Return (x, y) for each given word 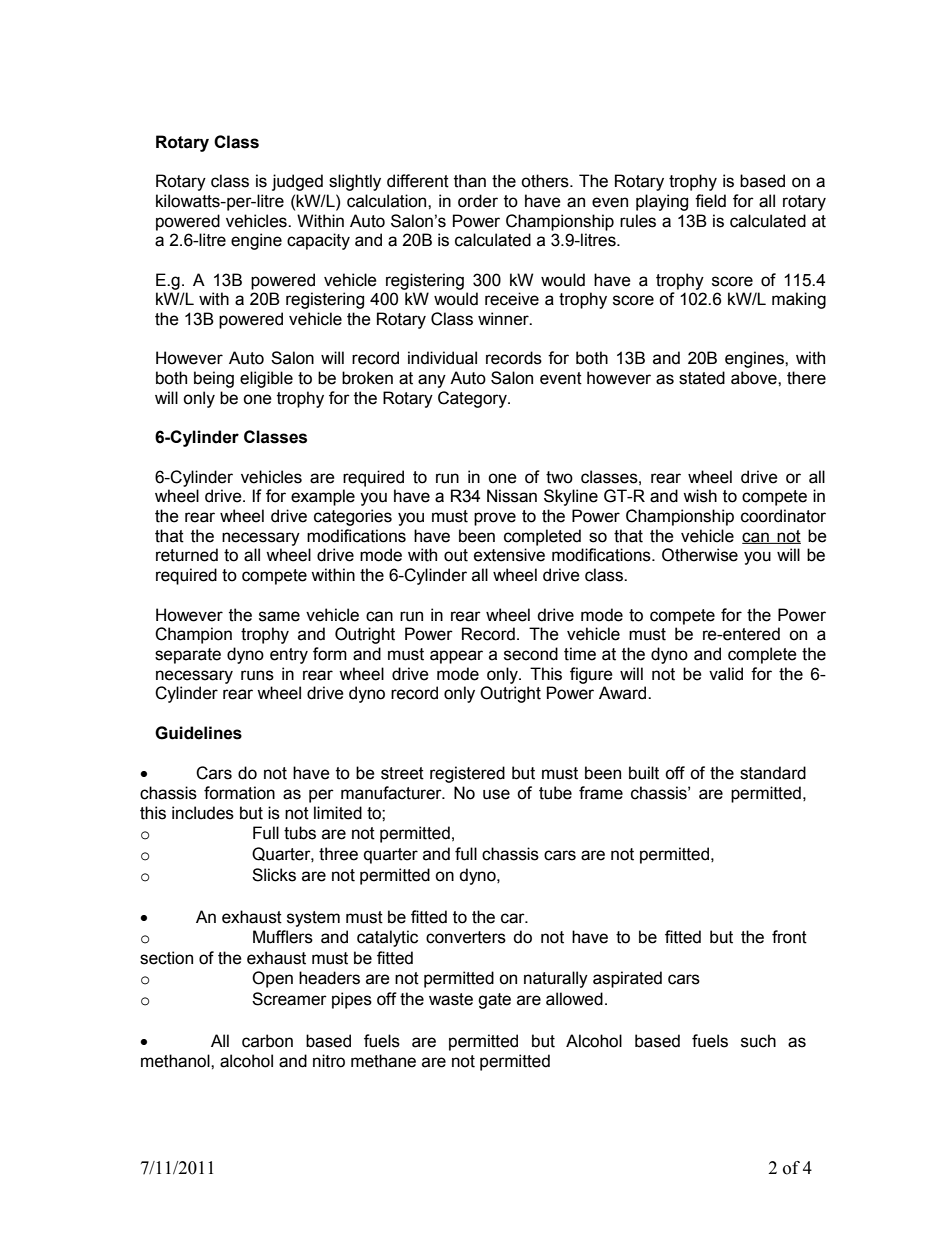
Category (473, 399)
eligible (266, 379)
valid (726, 674)
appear (456, 657)
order (478, 201)
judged (297, 182)
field (710, 201)
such (758, 1041)
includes (203, 813)
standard (773, 773)
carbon (267, 1041)
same (279, 616)
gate (494, 1001)
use (496, 794)
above (755, 378)
